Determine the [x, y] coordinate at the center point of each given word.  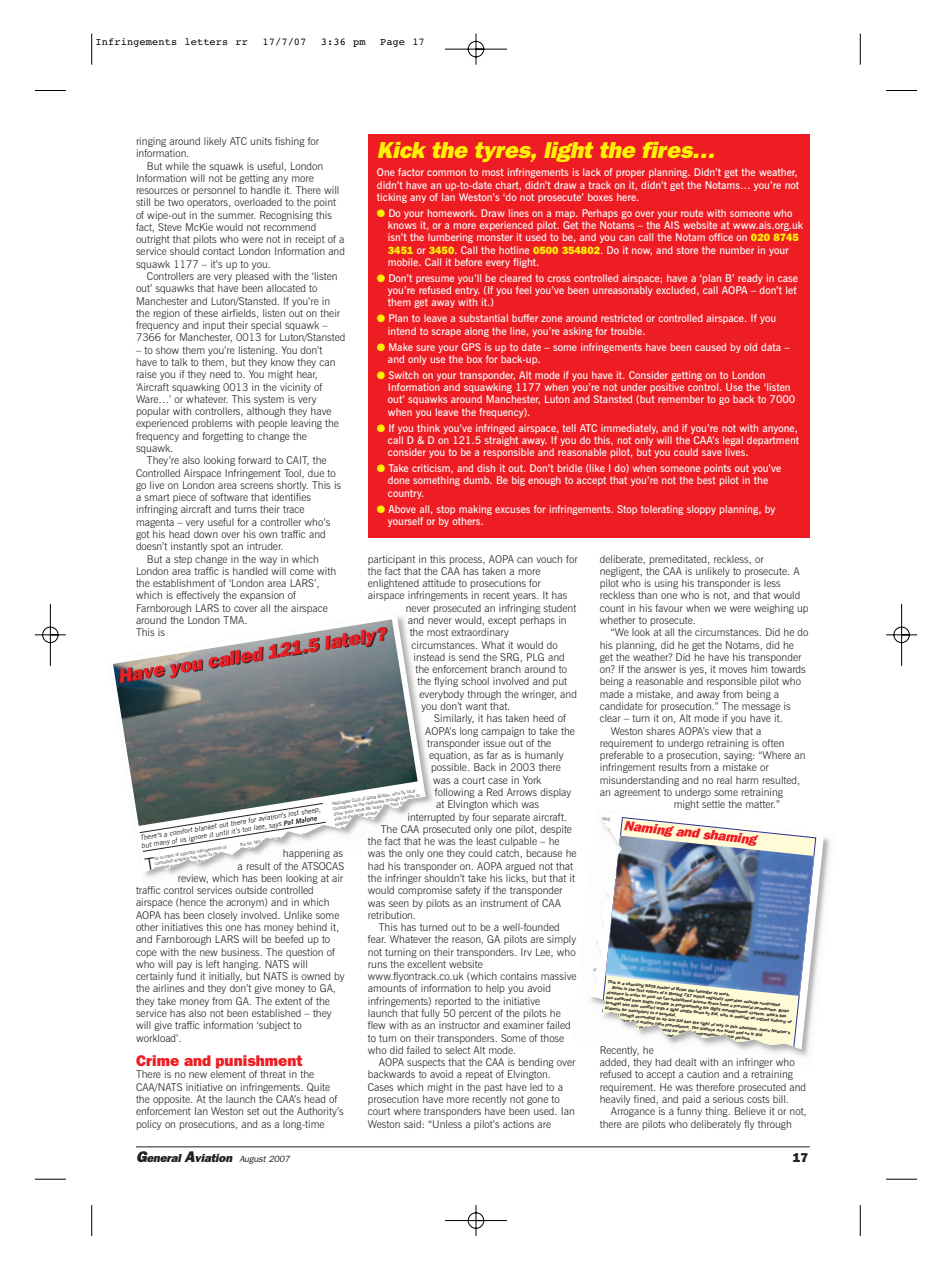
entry [467, 293]
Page [392, 43]
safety [468, 891]
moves [733, 670]
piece [184, 499]
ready [750, 279]
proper [630, 174]
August [252, 1160]
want [476, 706]
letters [206, 41]
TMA [235, 620]
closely [222, 916]
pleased [252, 278]
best [706, 480]
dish [486, 468]
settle [713, 804]
